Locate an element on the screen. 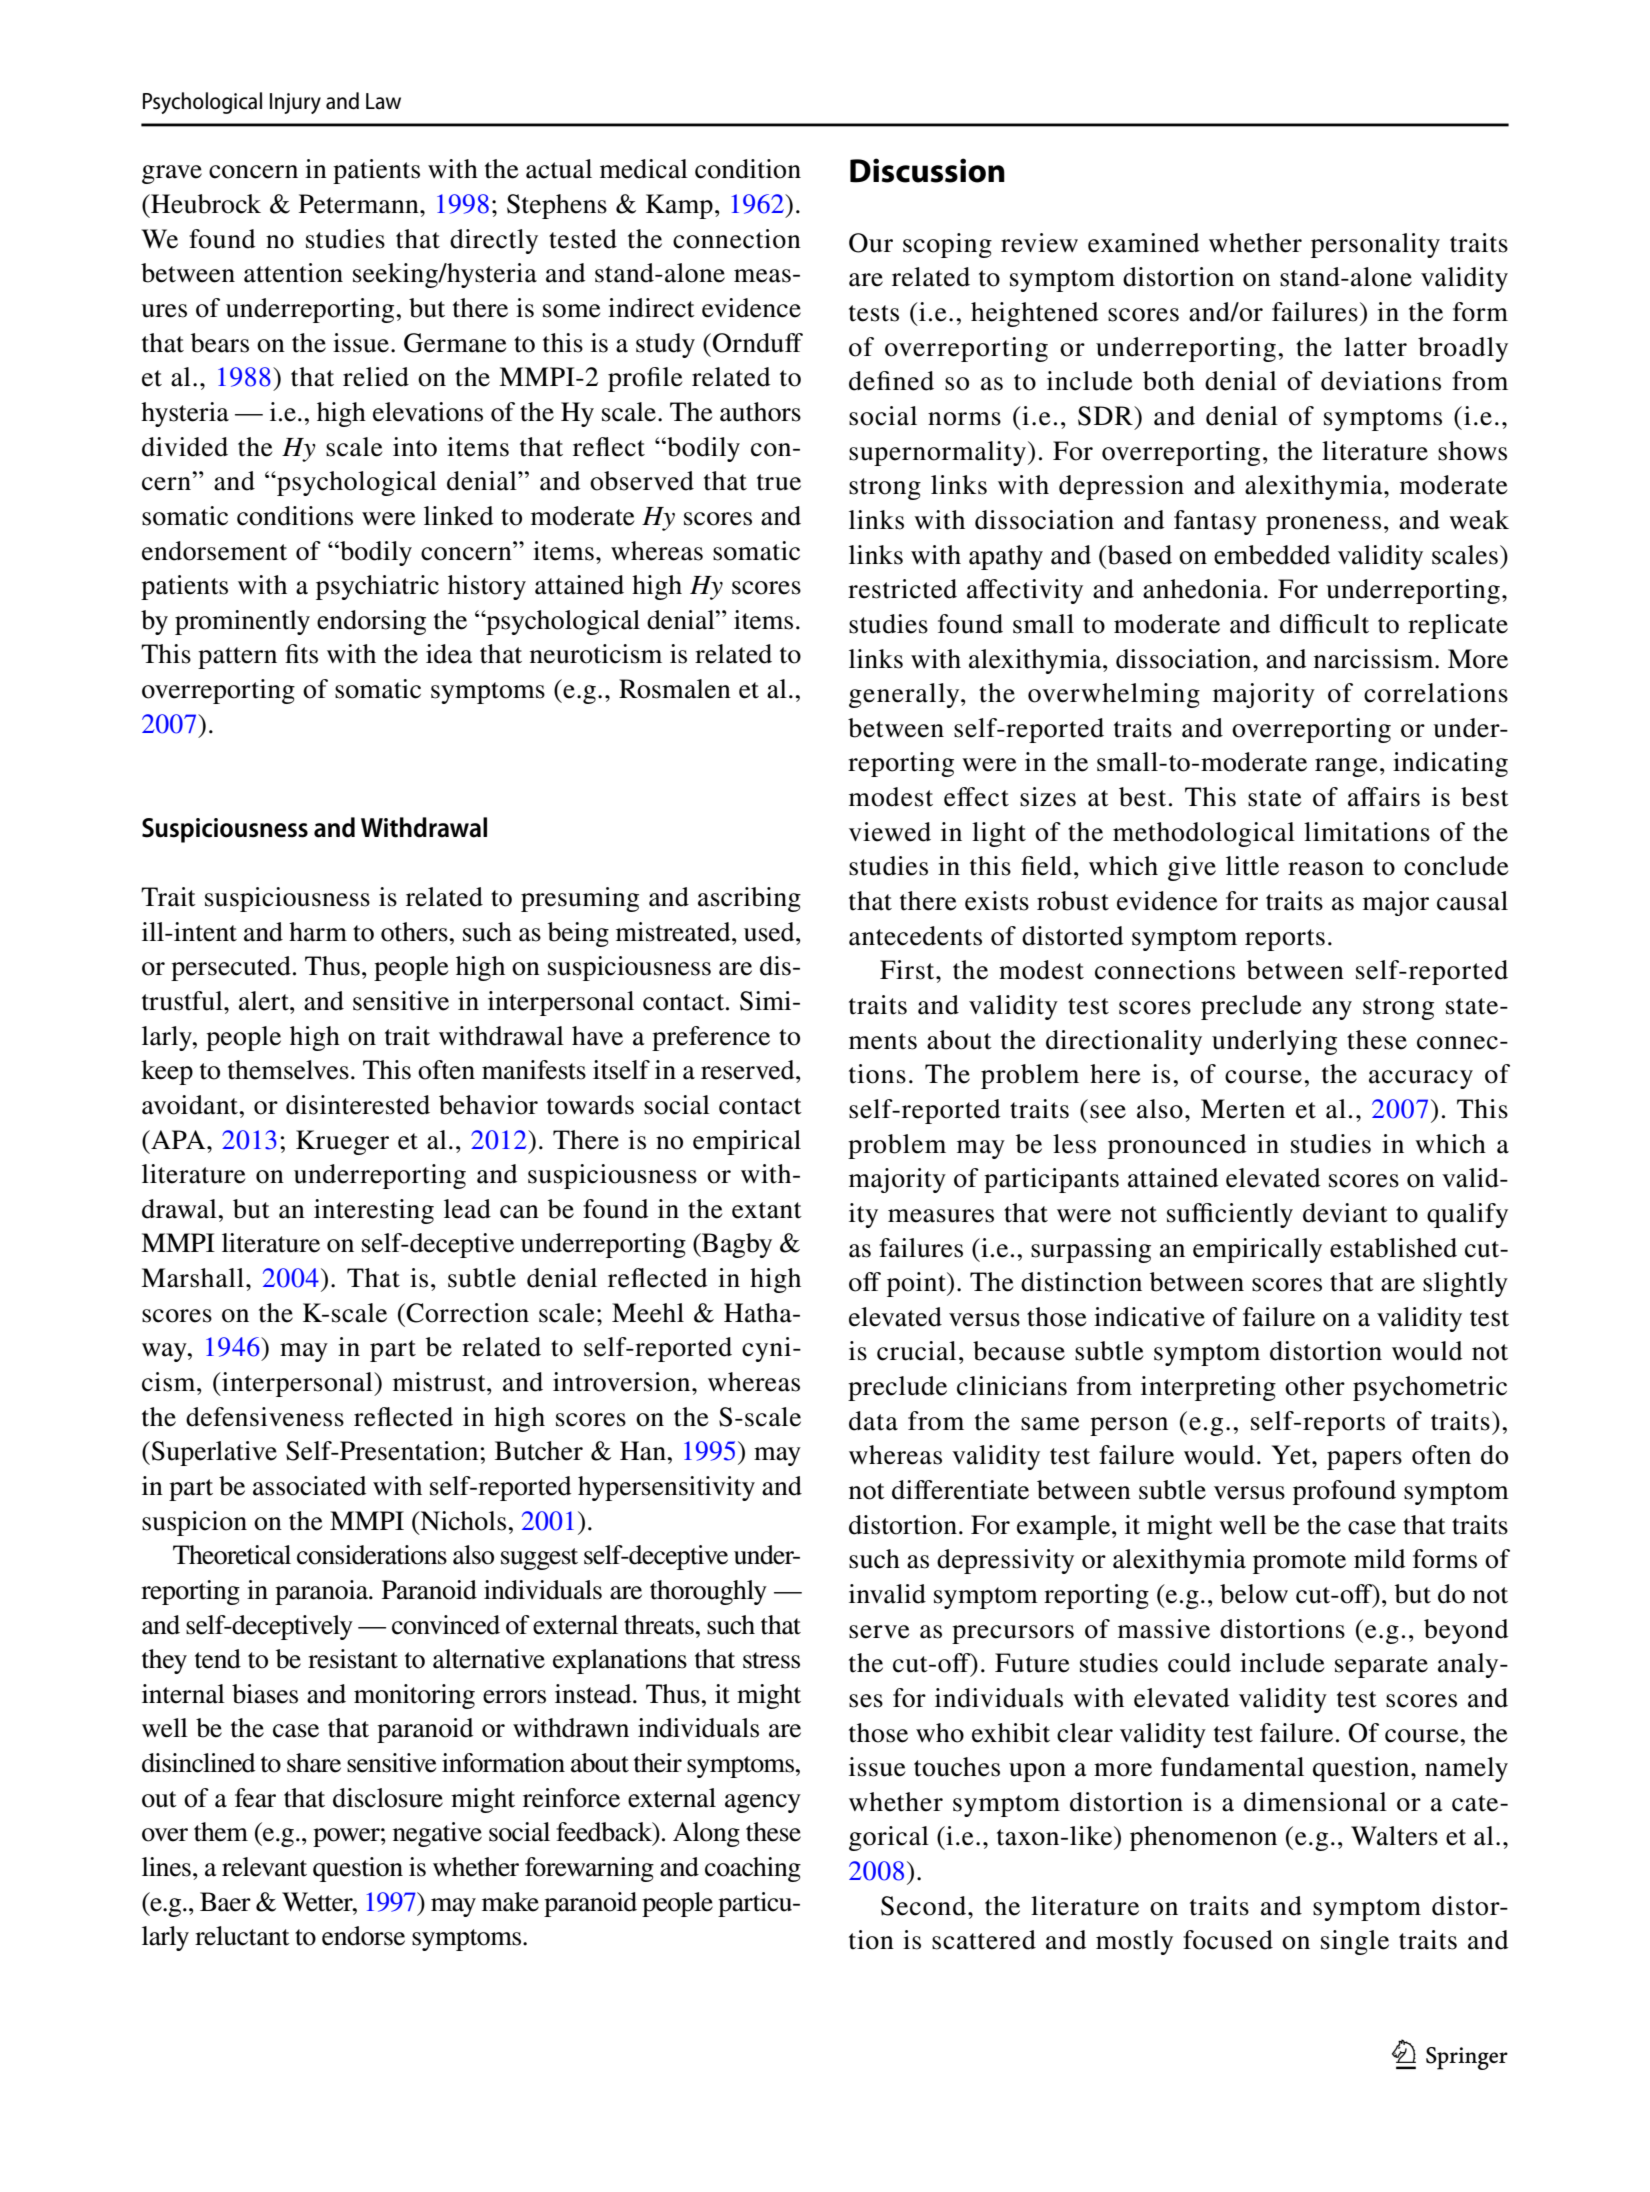 This screenshot has height=2192, width=1650. single is located at coordinates (1355, 1942).
